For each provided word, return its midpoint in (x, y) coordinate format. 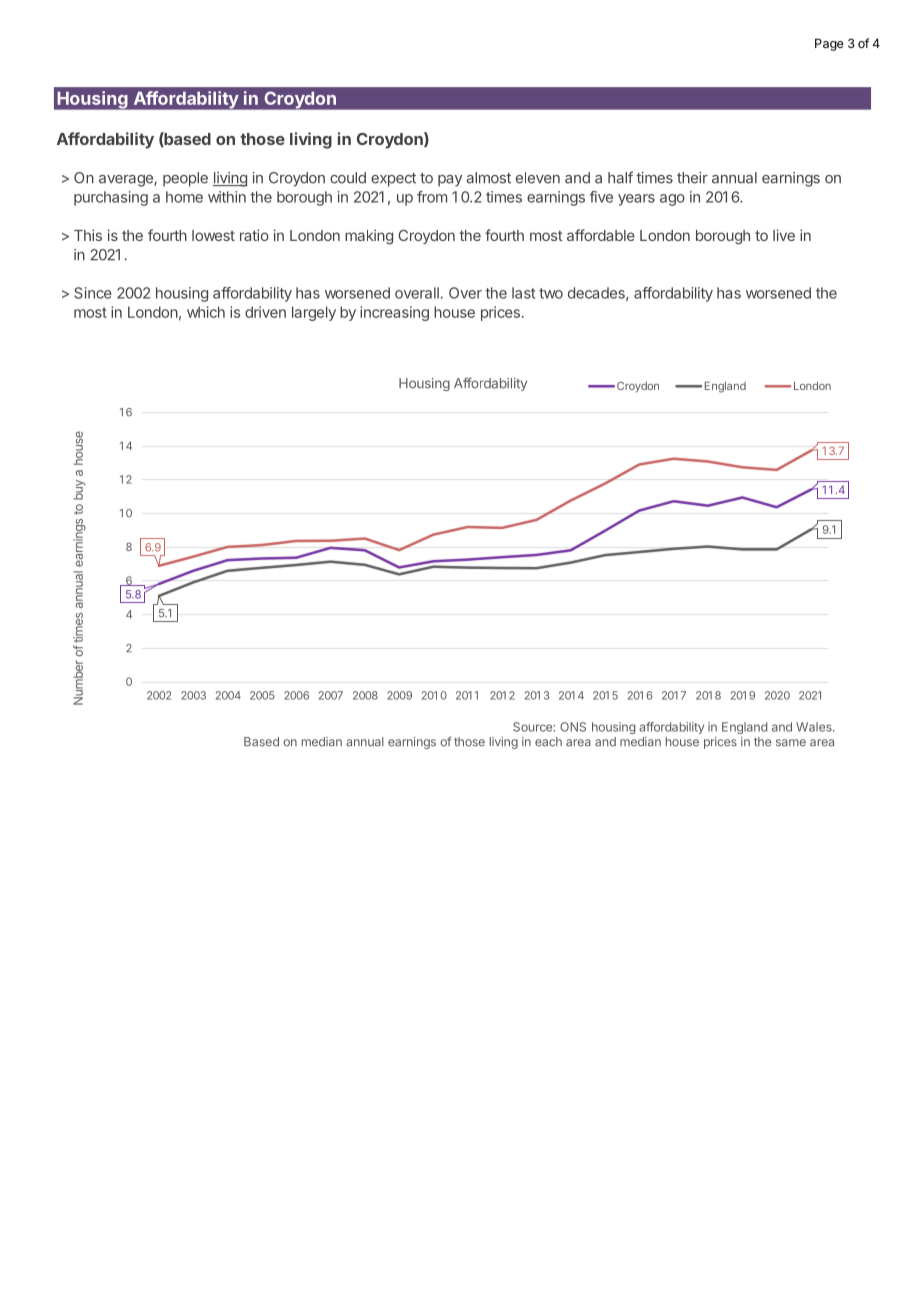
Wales (815, 727)
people (185, 179)
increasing (394, 313)
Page (829, 44)
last (523, 293)
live (784, 235)
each (548, 742)
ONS (573, 727)
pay (450, 181)
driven (265, 312)
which (206, 312)
